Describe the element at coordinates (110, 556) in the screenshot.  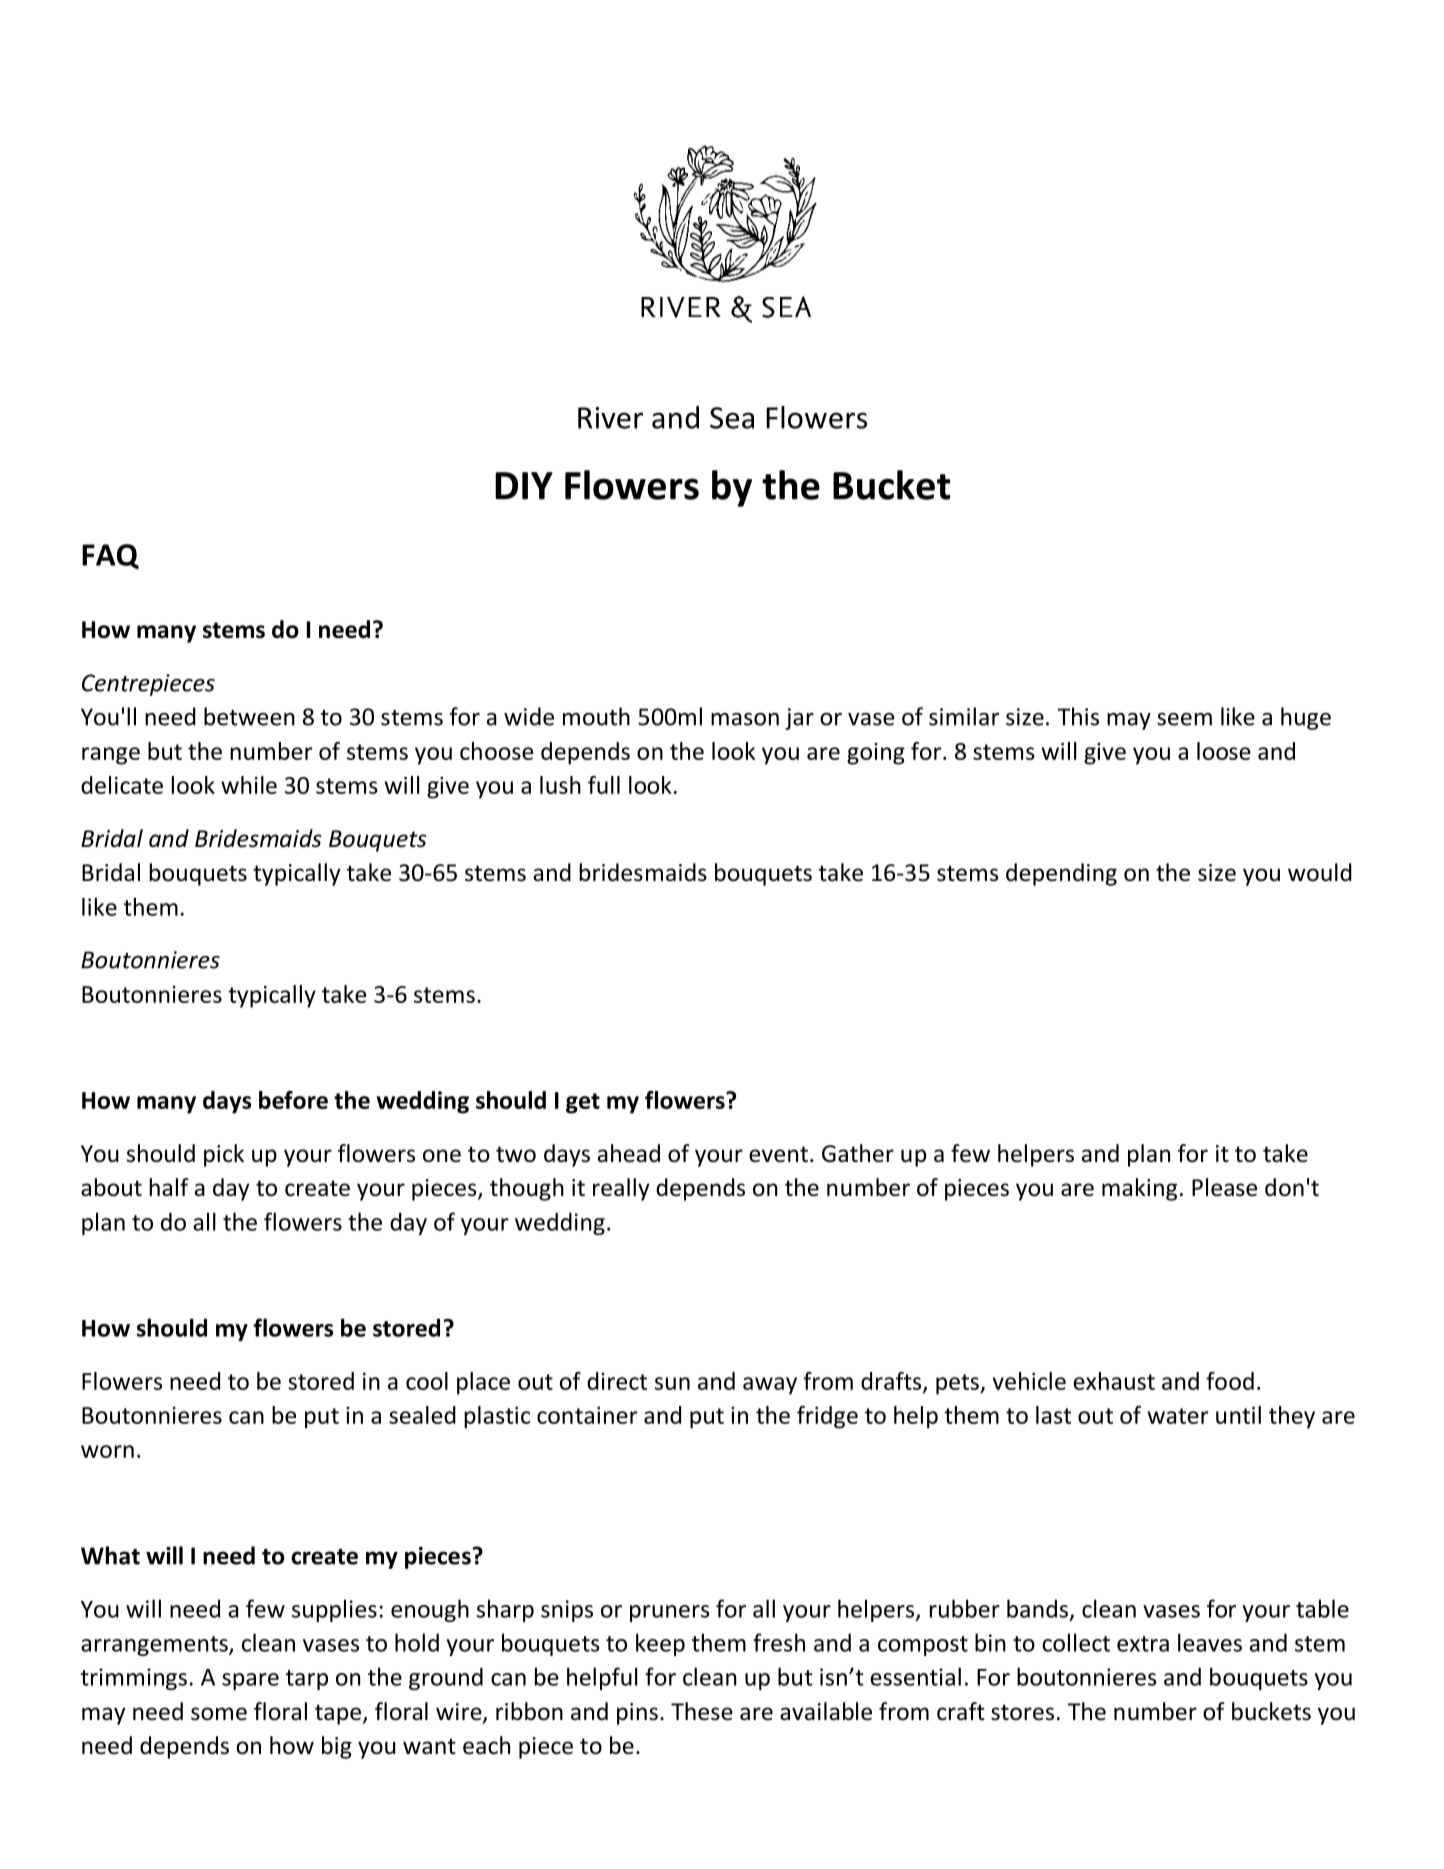
I see `FAQ` at that location.
